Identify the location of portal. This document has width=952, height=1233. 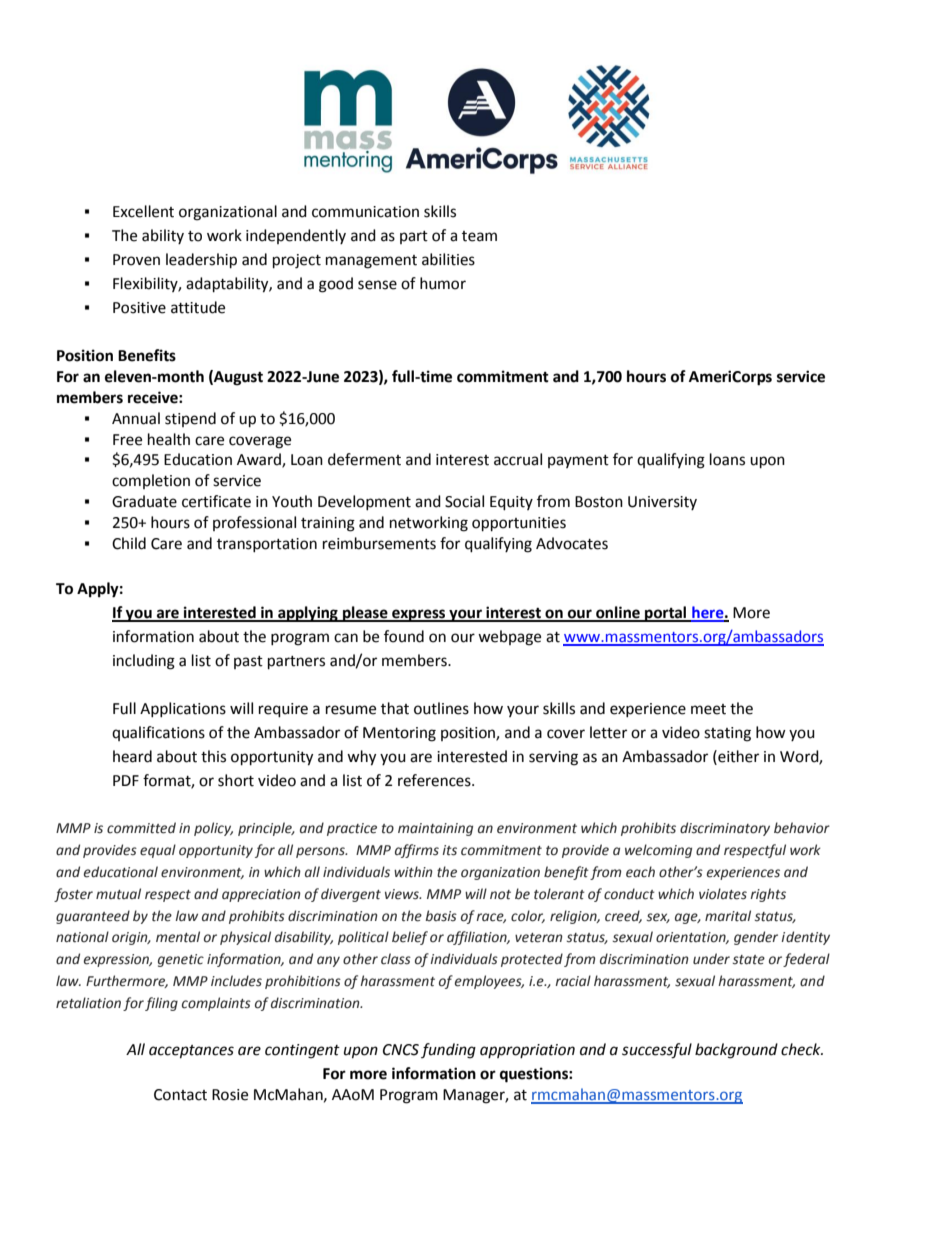
(666, 614).
